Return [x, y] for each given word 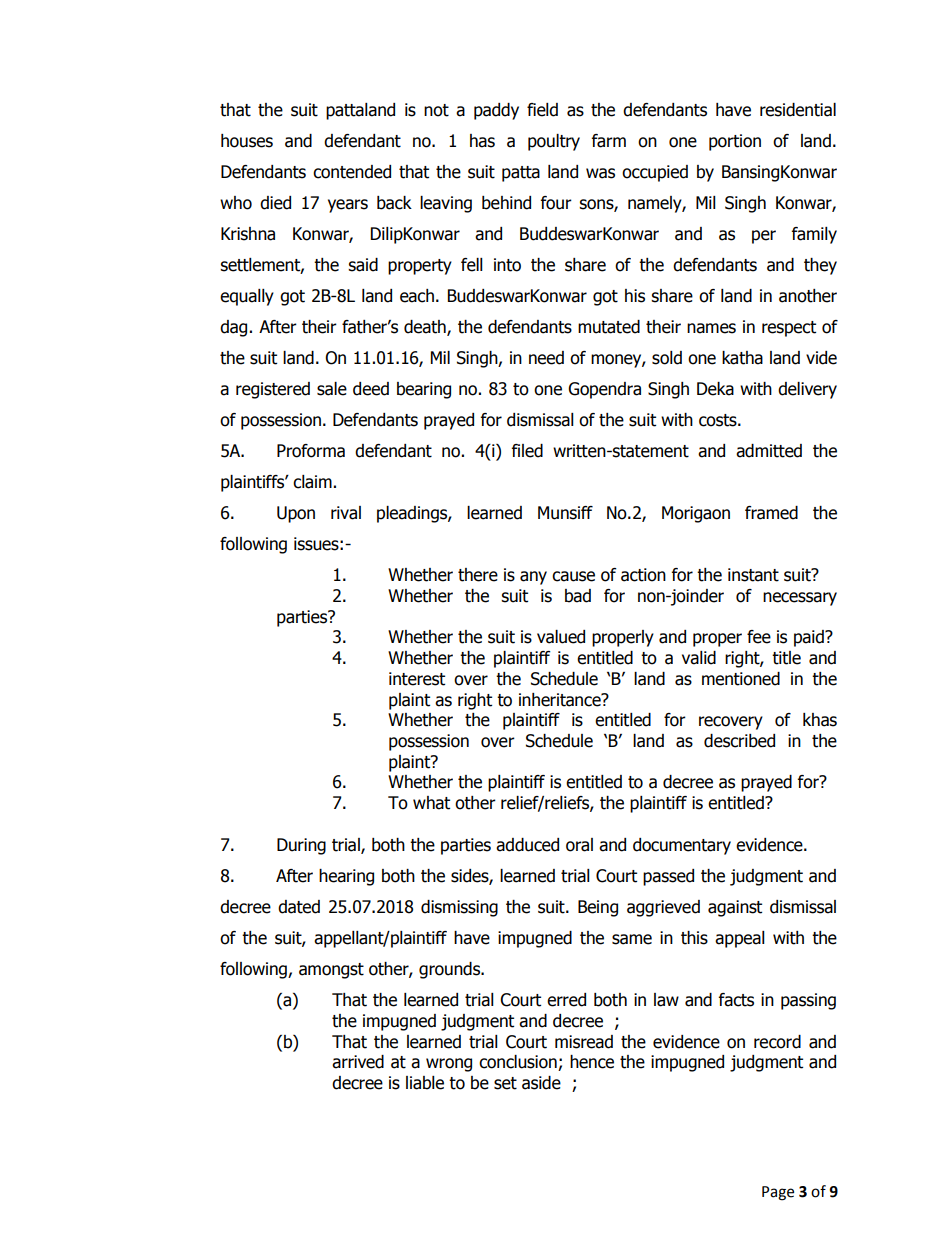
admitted [769, 451]
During [301, 846]
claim [312, 482]
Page [778, 1193]
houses [247, 141]
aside [541, 1083]
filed [527, 451]
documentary [682, 846]
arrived [358, 1062]
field [542, 110]
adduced [527, 845]
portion [735, 142]
